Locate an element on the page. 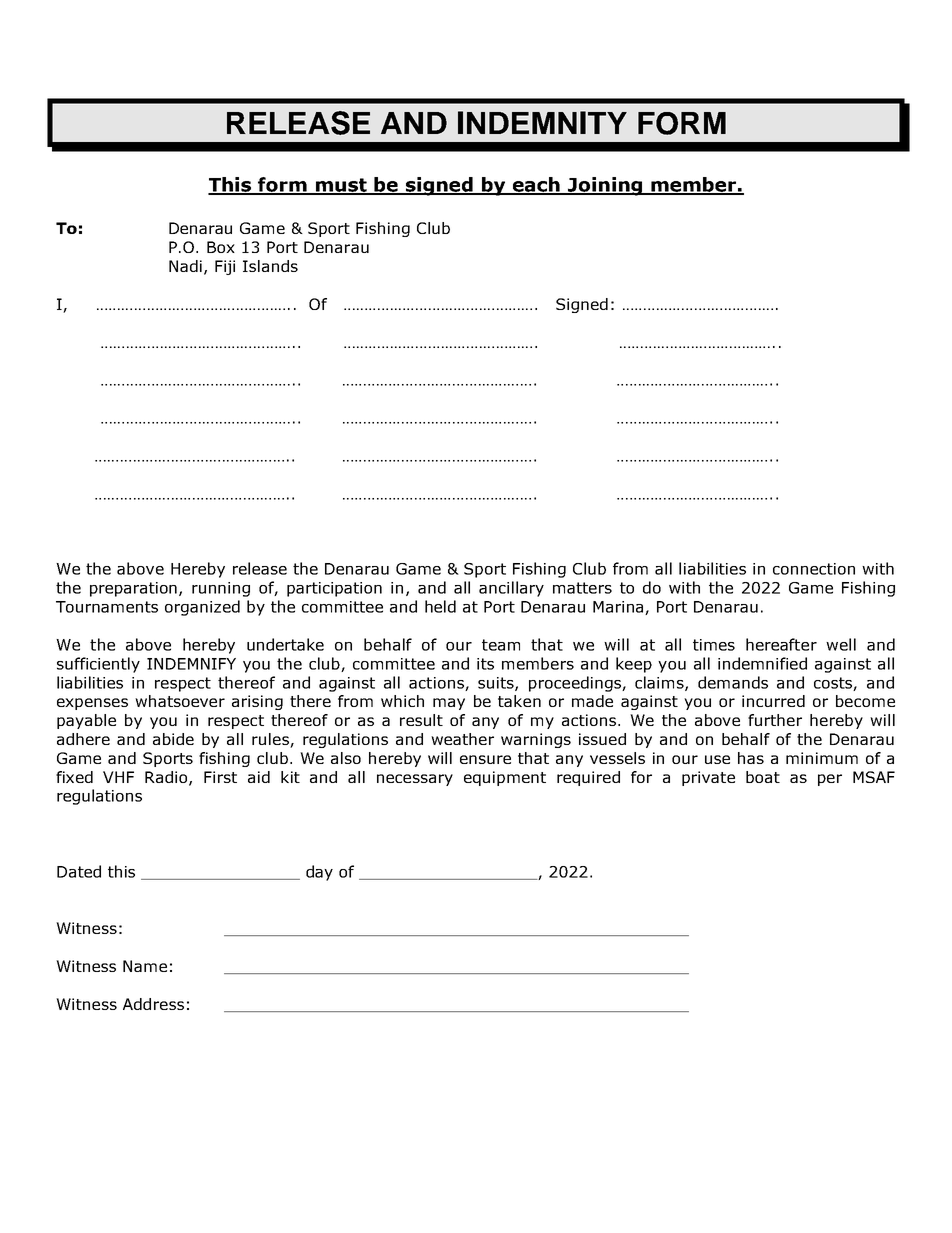 The width and height of the image is (952, 1233). may is located at coordinates (449, 704).
